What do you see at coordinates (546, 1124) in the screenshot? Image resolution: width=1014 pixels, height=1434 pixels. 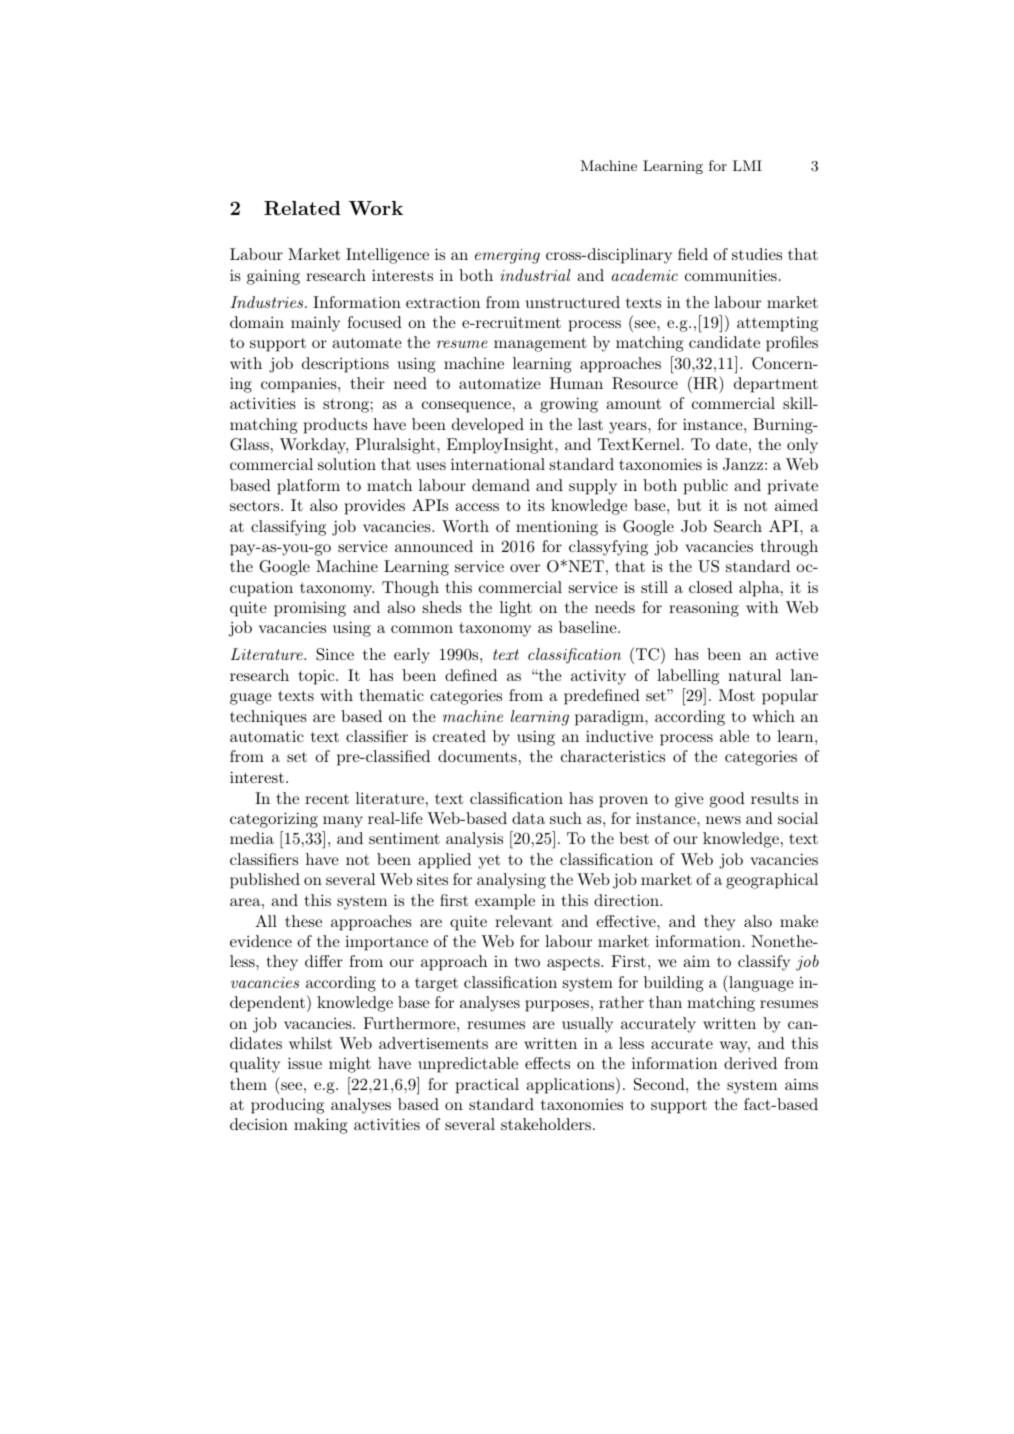 I see `stakeholders` at bounding box center [546, 1124].
